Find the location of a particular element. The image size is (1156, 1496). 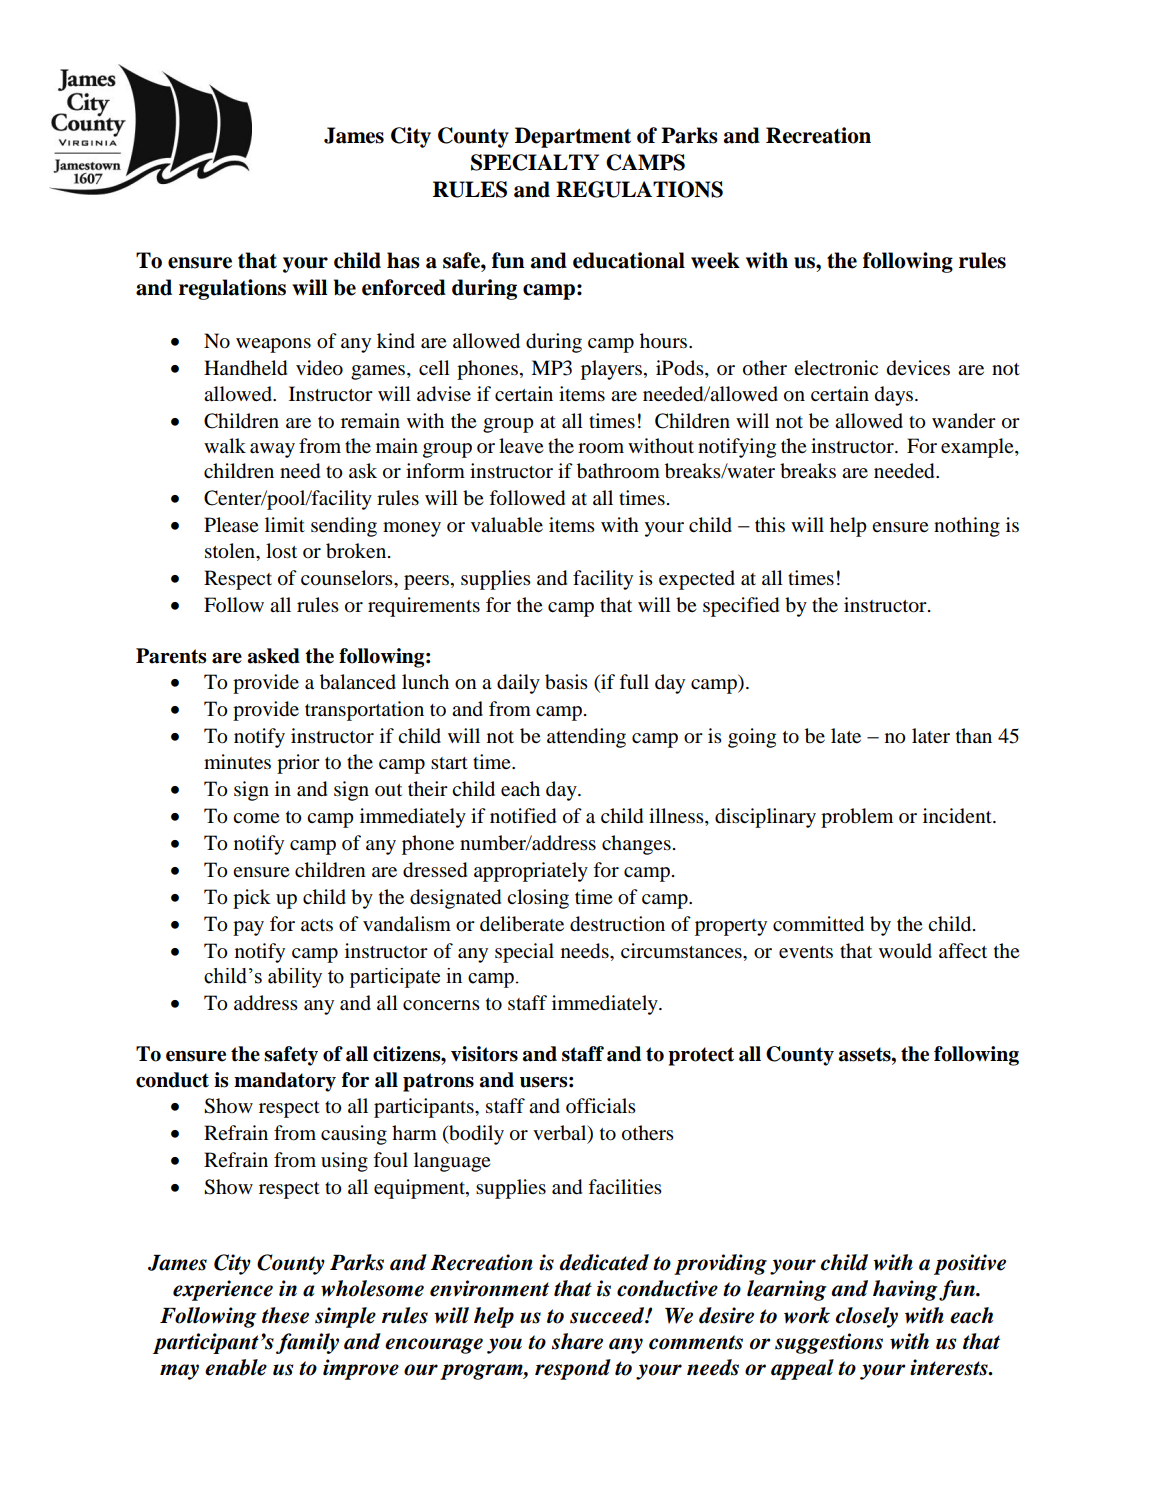

week is located at coordinates (715, 260).
